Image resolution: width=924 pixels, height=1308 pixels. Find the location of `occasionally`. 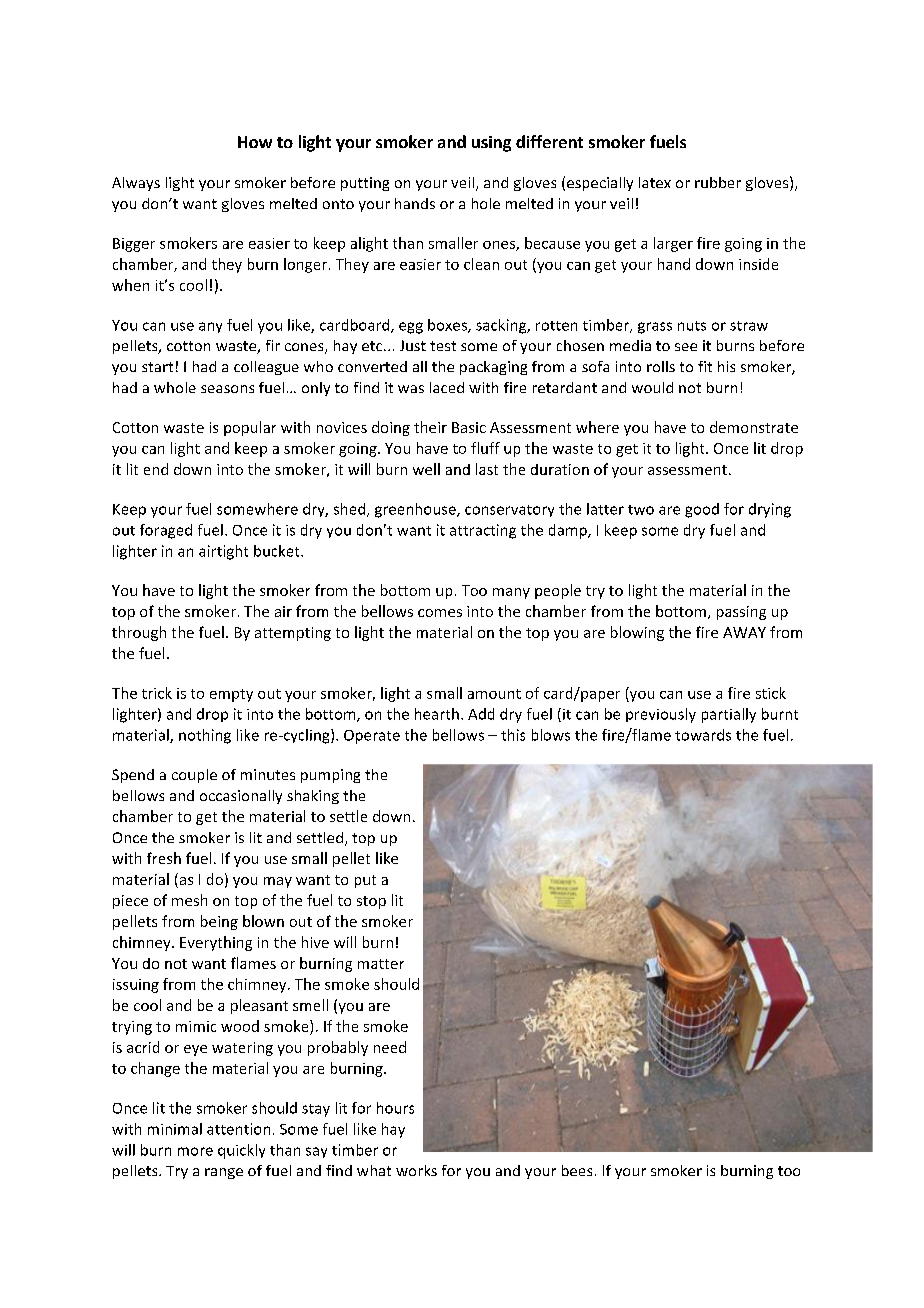

occasionally is located at coordinates (241, 797).
